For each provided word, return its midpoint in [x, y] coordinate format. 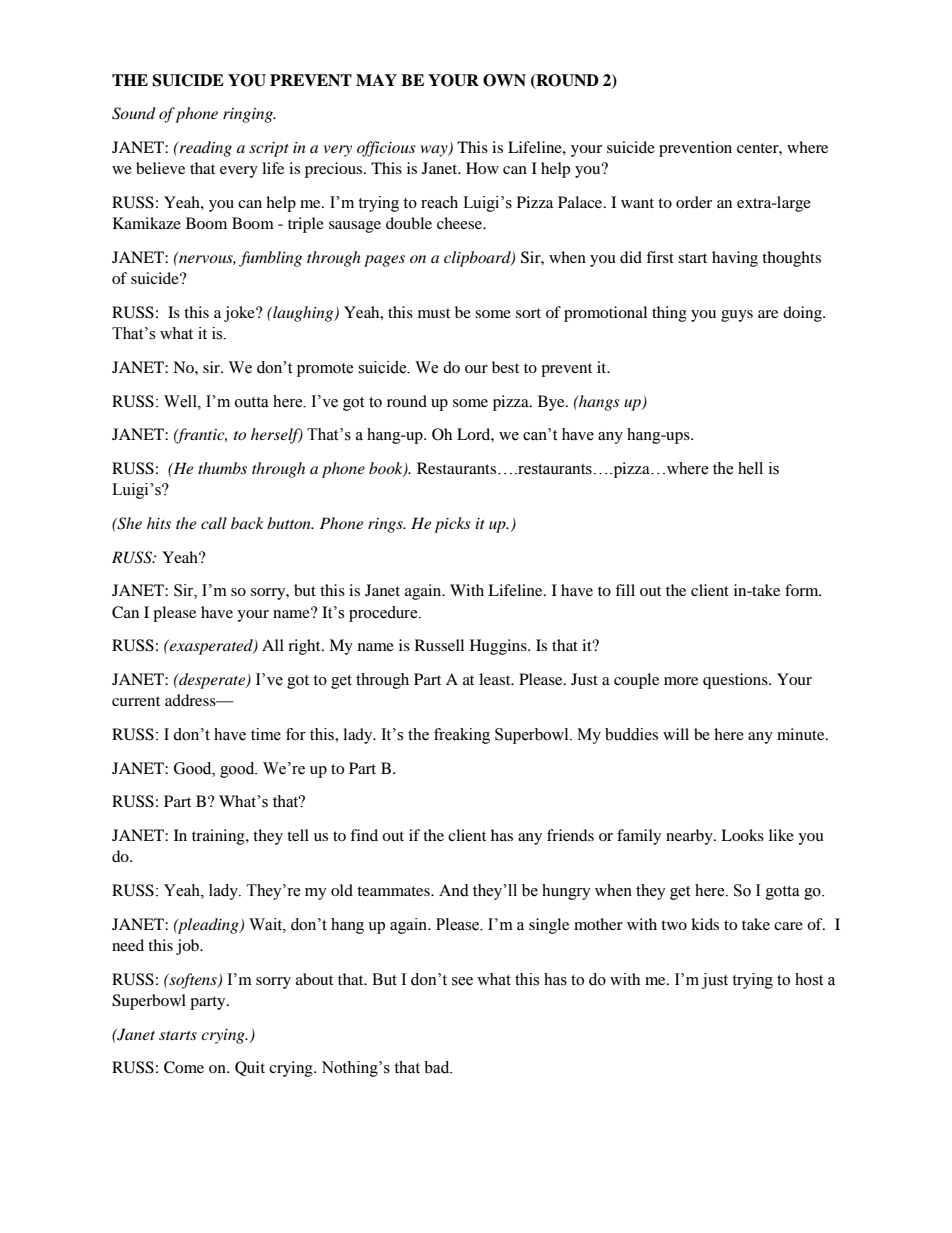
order [694, 202]
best [505, 367]
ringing [249, 115]
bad [438, 1067]
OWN [504, 80]
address [191, 700]
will [676, 734]
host [809, 979]
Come [184, 1067]
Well [181, 401]
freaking [462, 736]
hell [750, 468]
